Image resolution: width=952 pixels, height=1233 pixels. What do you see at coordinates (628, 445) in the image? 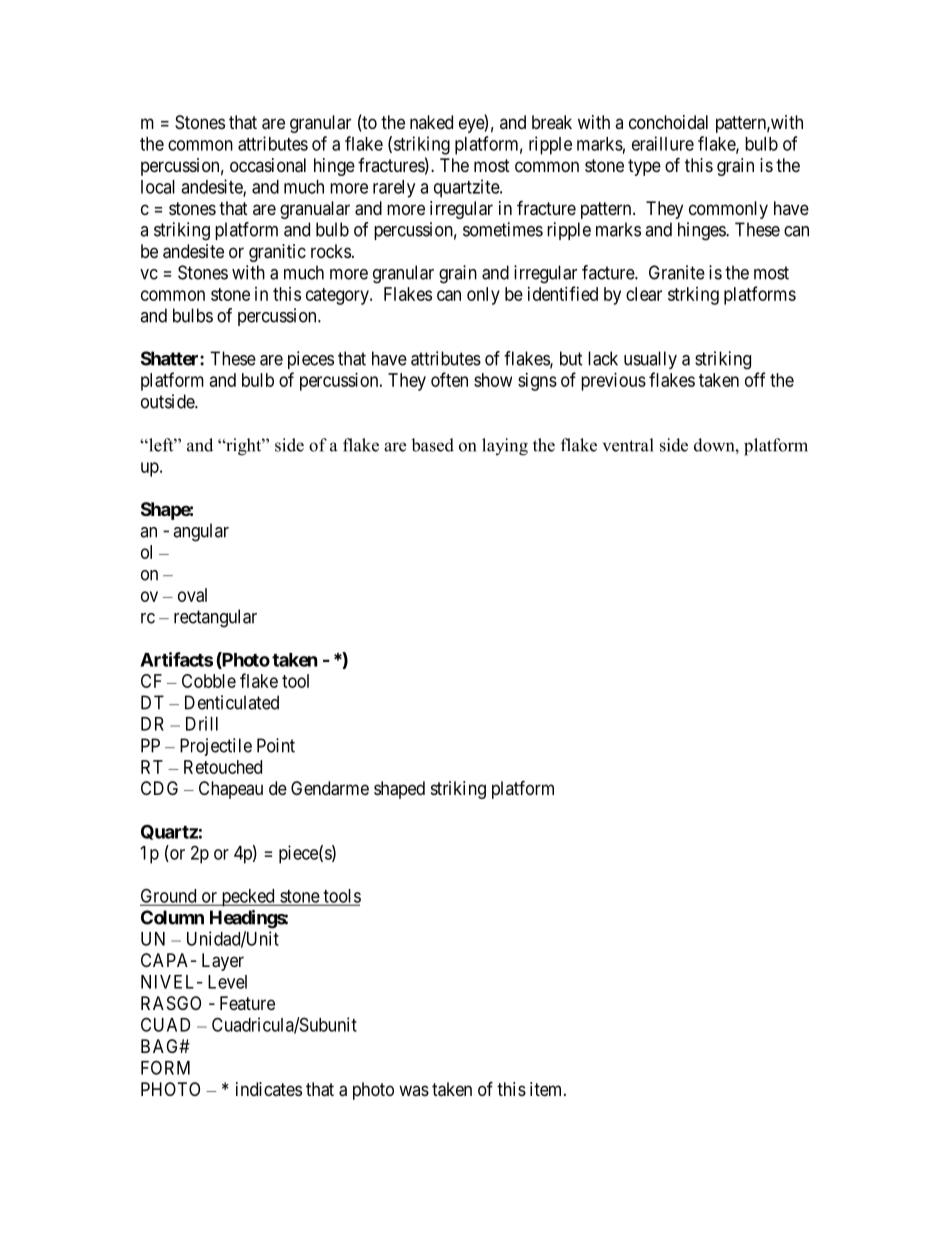
I see `ventral` at bounding box center [628, 445].
